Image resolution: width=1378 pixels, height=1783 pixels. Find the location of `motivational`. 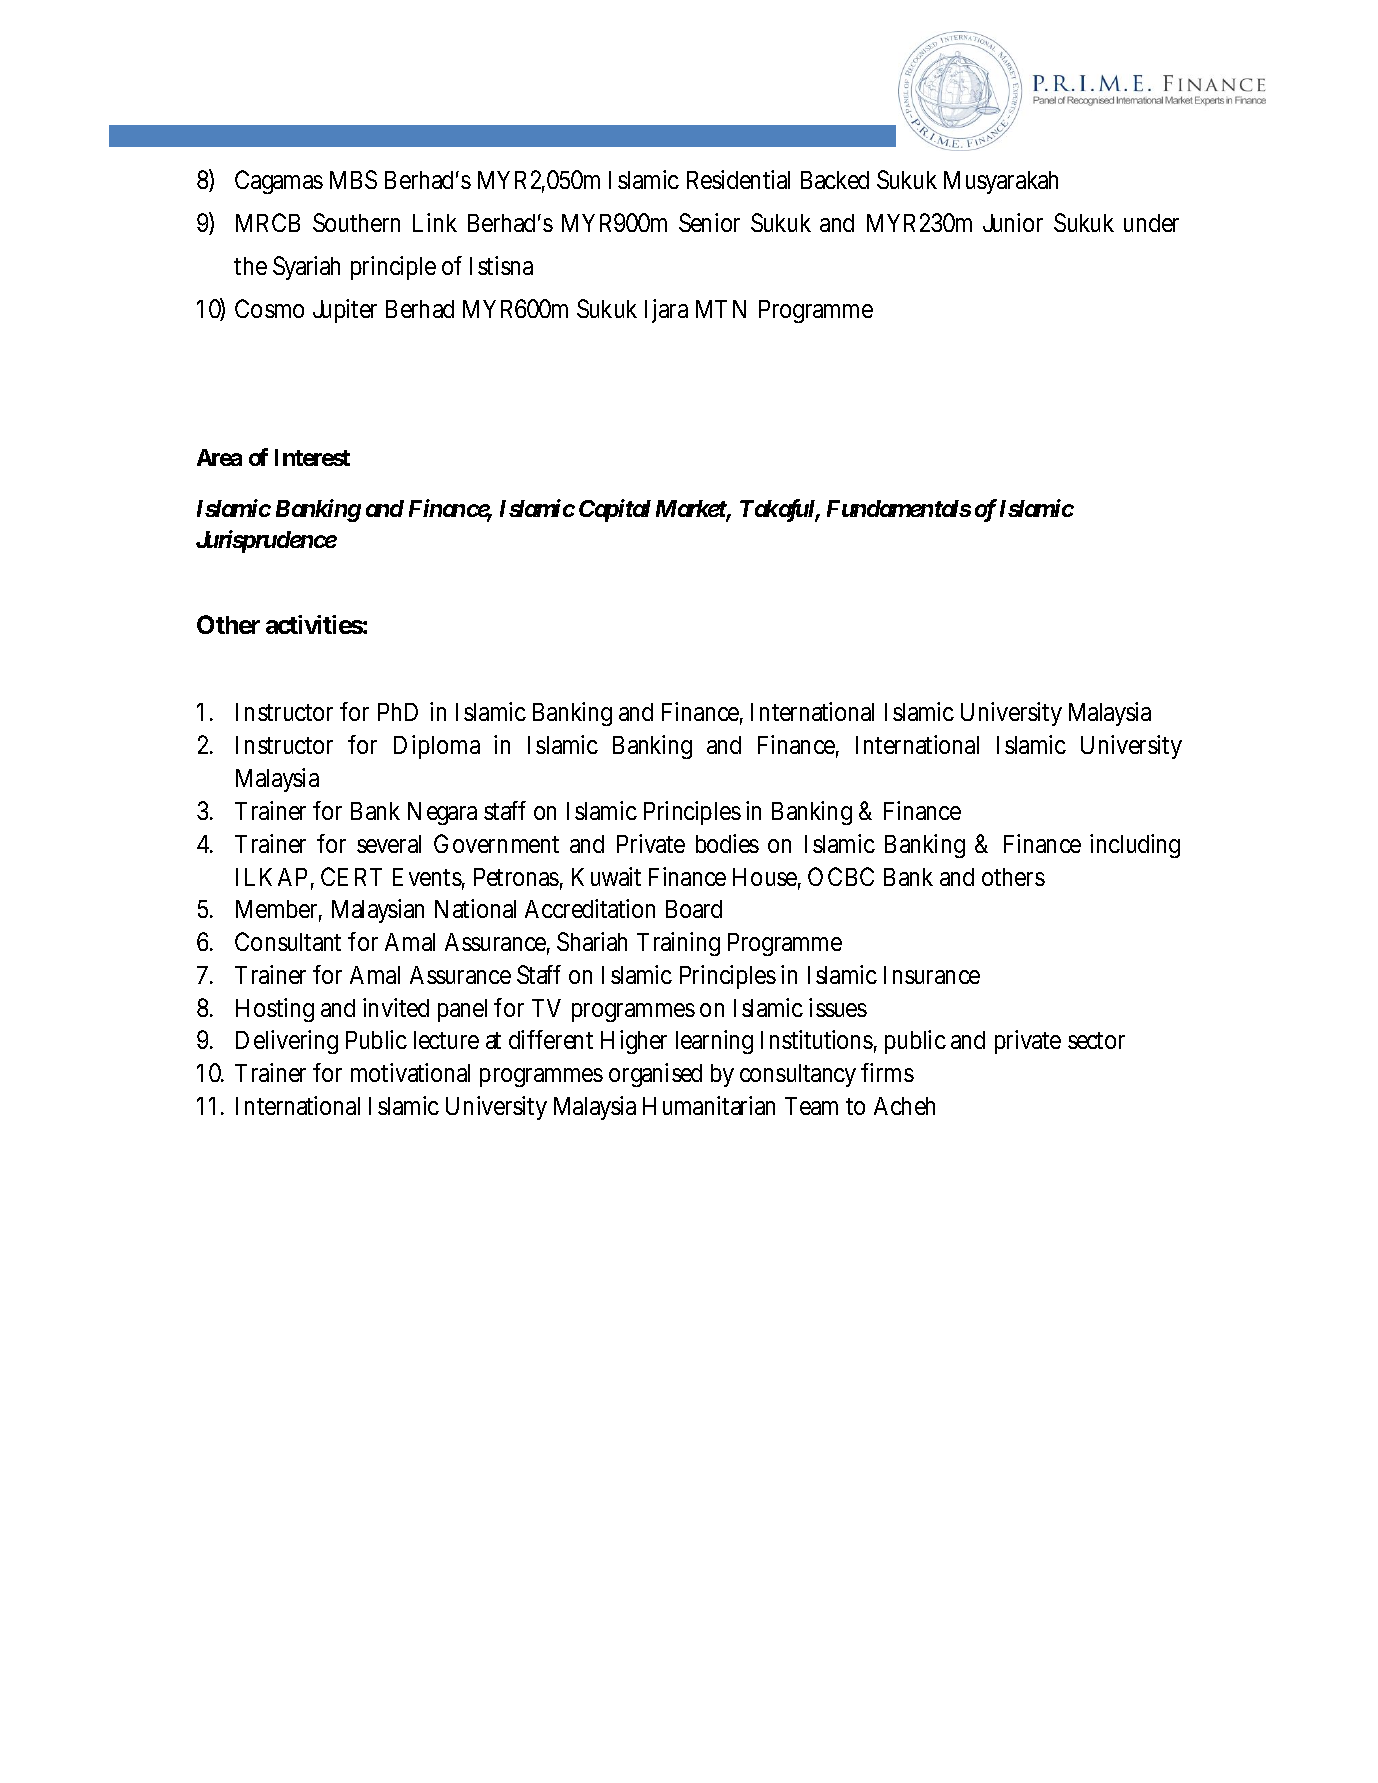

motivational is located at coordinates (410, 1072).
